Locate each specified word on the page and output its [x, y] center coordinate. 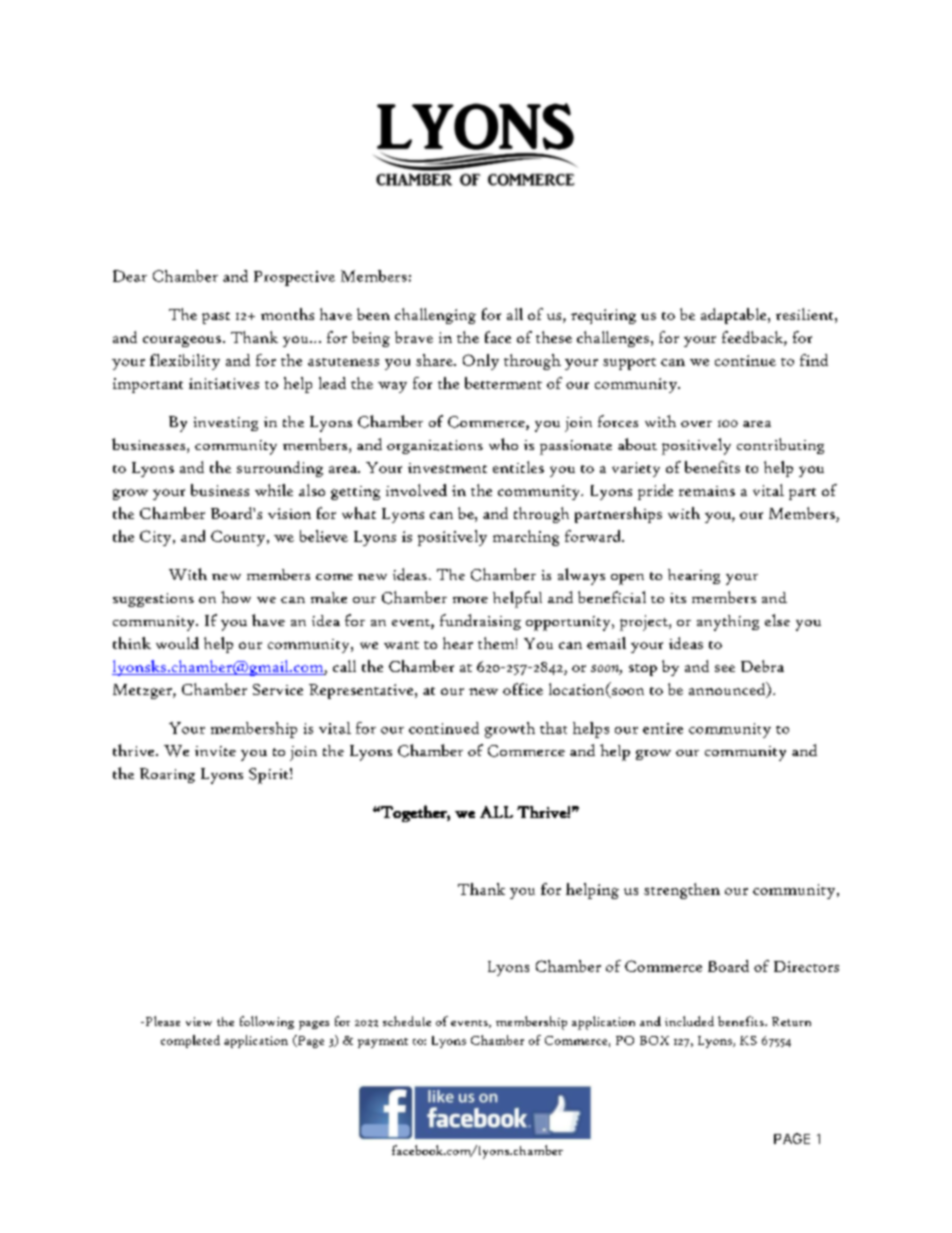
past [216, 318]
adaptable [735, 316]
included [689, 1021]
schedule [407, 1021]
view [199, 1021]
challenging [435, 316]
